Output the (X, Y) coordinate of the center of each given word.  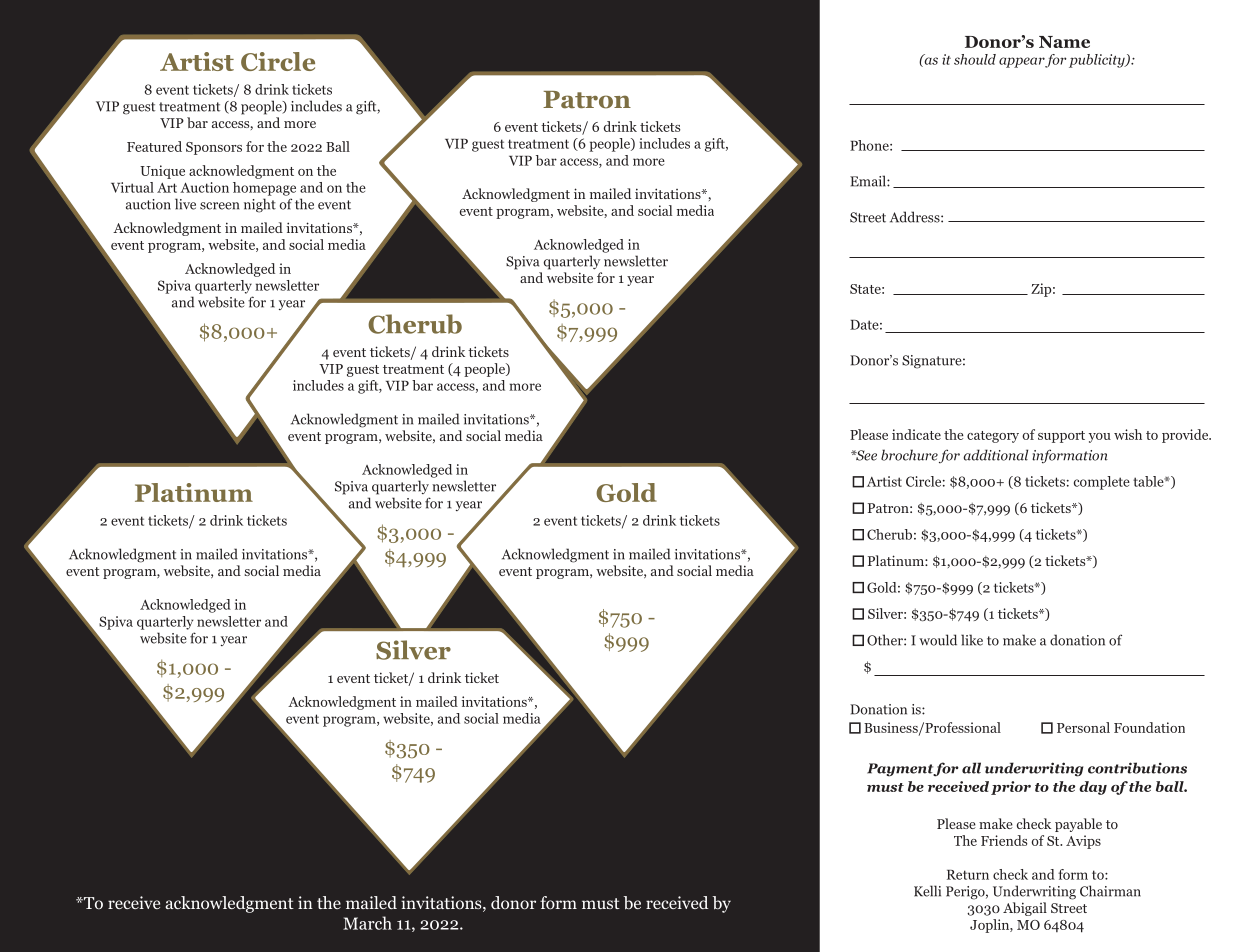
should (975, 59)
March (367, 923)
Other (886, 640)
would (938, 640)
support (1061, 437)
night (260, 205)
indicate (916, 434)
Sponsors (214, 148)
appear (1022, 62)
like (972, 640)
